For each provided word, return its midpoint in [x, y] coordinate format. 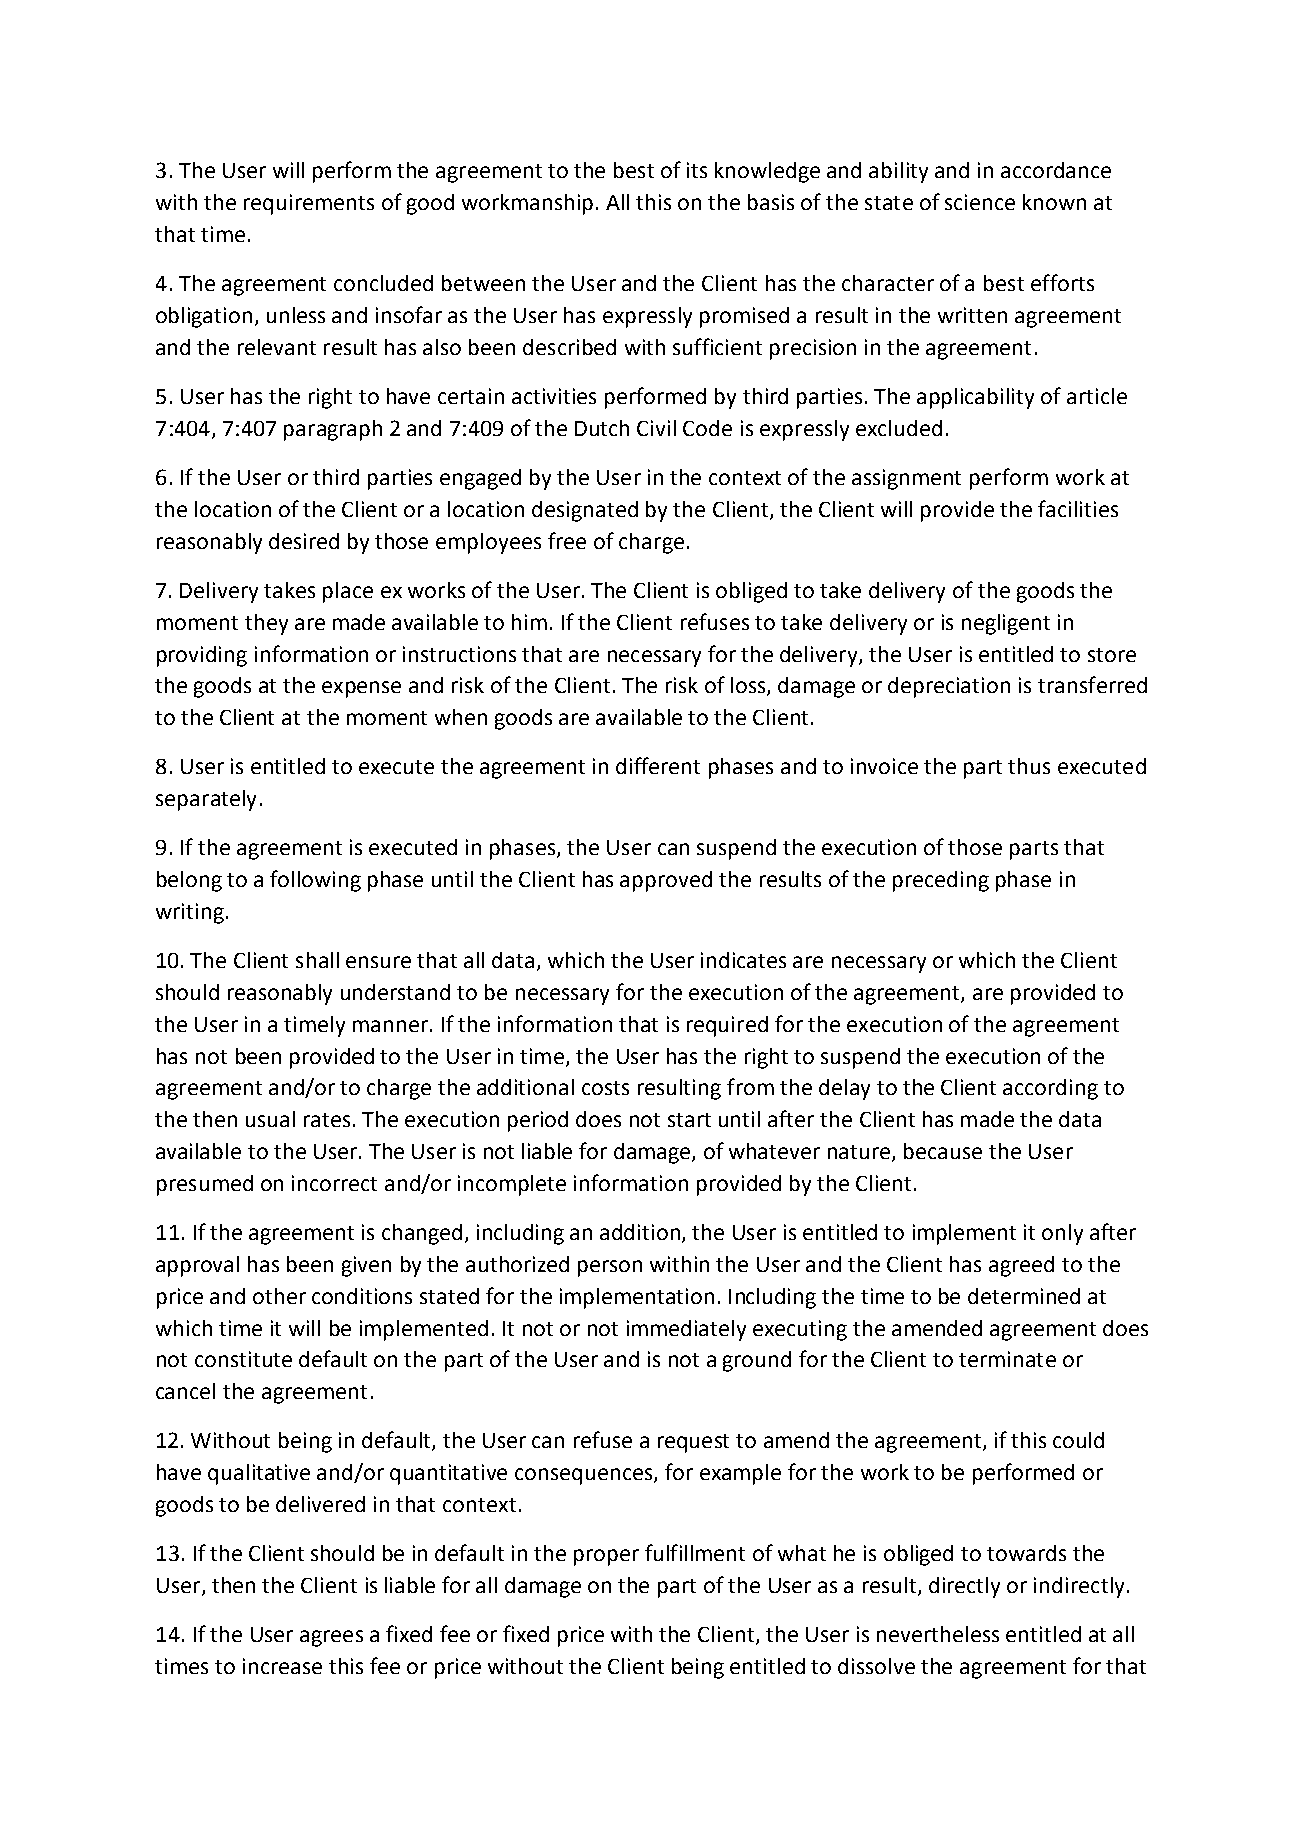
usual [270, 1119]
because [943, 1151]
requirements [309, 204]
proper [606, 1557]
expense [361, 689]
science [980, 202]
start [689, 1120]
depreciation [949, 687]
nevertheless [938, 1634]
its [697, 170]
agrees [331, 1638]
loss [749, 686]
